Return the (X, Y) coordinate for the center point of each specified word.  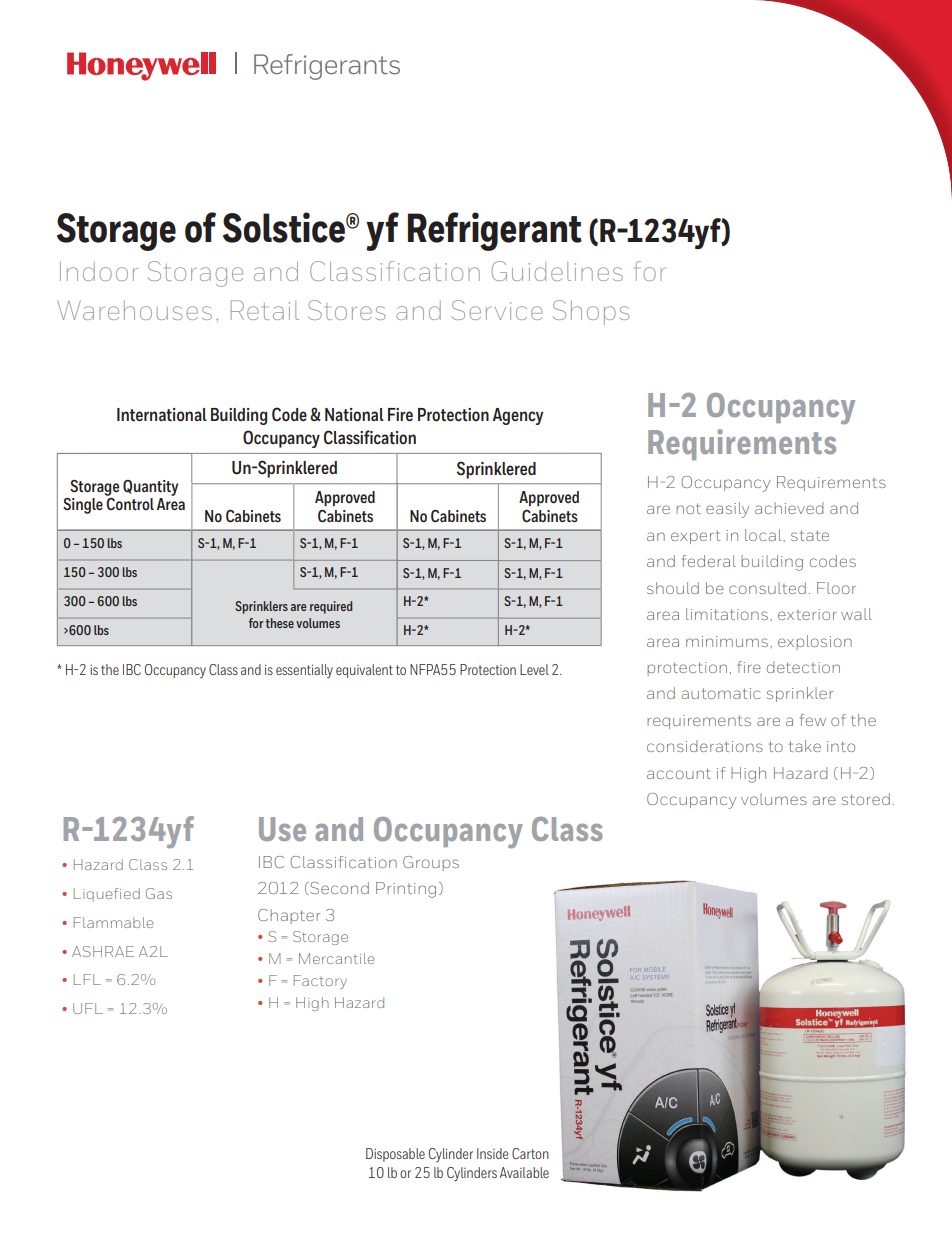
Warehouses (134, 310)
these (280, 623)
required (331, 607)
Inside (492, 1153)
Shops (591, 312)
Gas (159, 893)
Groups (431, 863)
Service (497, 310)
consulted (767, 588)
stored (866, 799)
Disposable (395, 1155)
